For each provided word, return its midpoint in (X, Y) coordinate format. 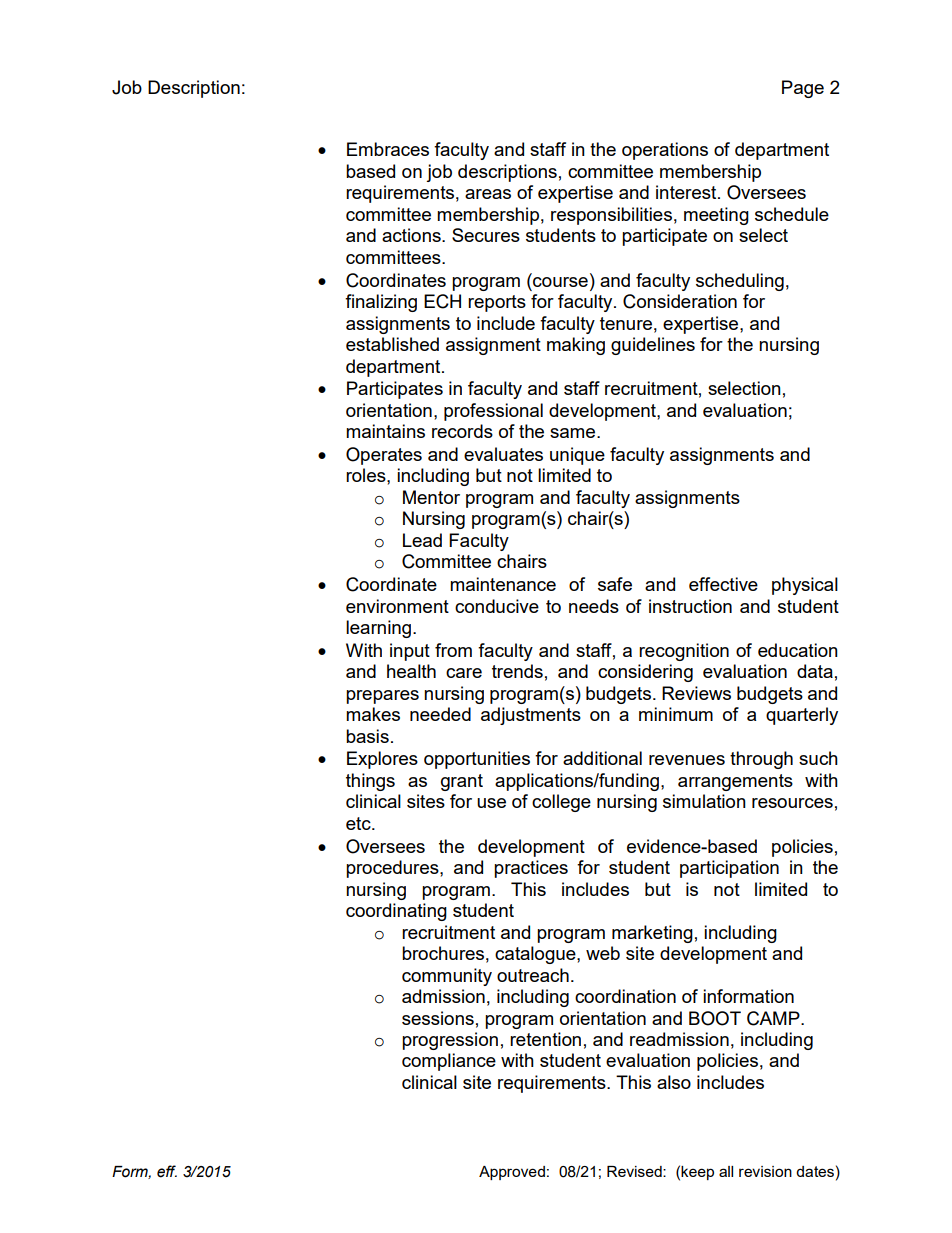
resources (792, 803)
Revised (635, 1171)
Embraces (388, 149)
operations (665, 151)
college (561, 803)
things (370, 782)
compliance (449, 1062)
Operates (384, 456)
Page (803, 89)
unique (577, 456)
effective (723, 584)
